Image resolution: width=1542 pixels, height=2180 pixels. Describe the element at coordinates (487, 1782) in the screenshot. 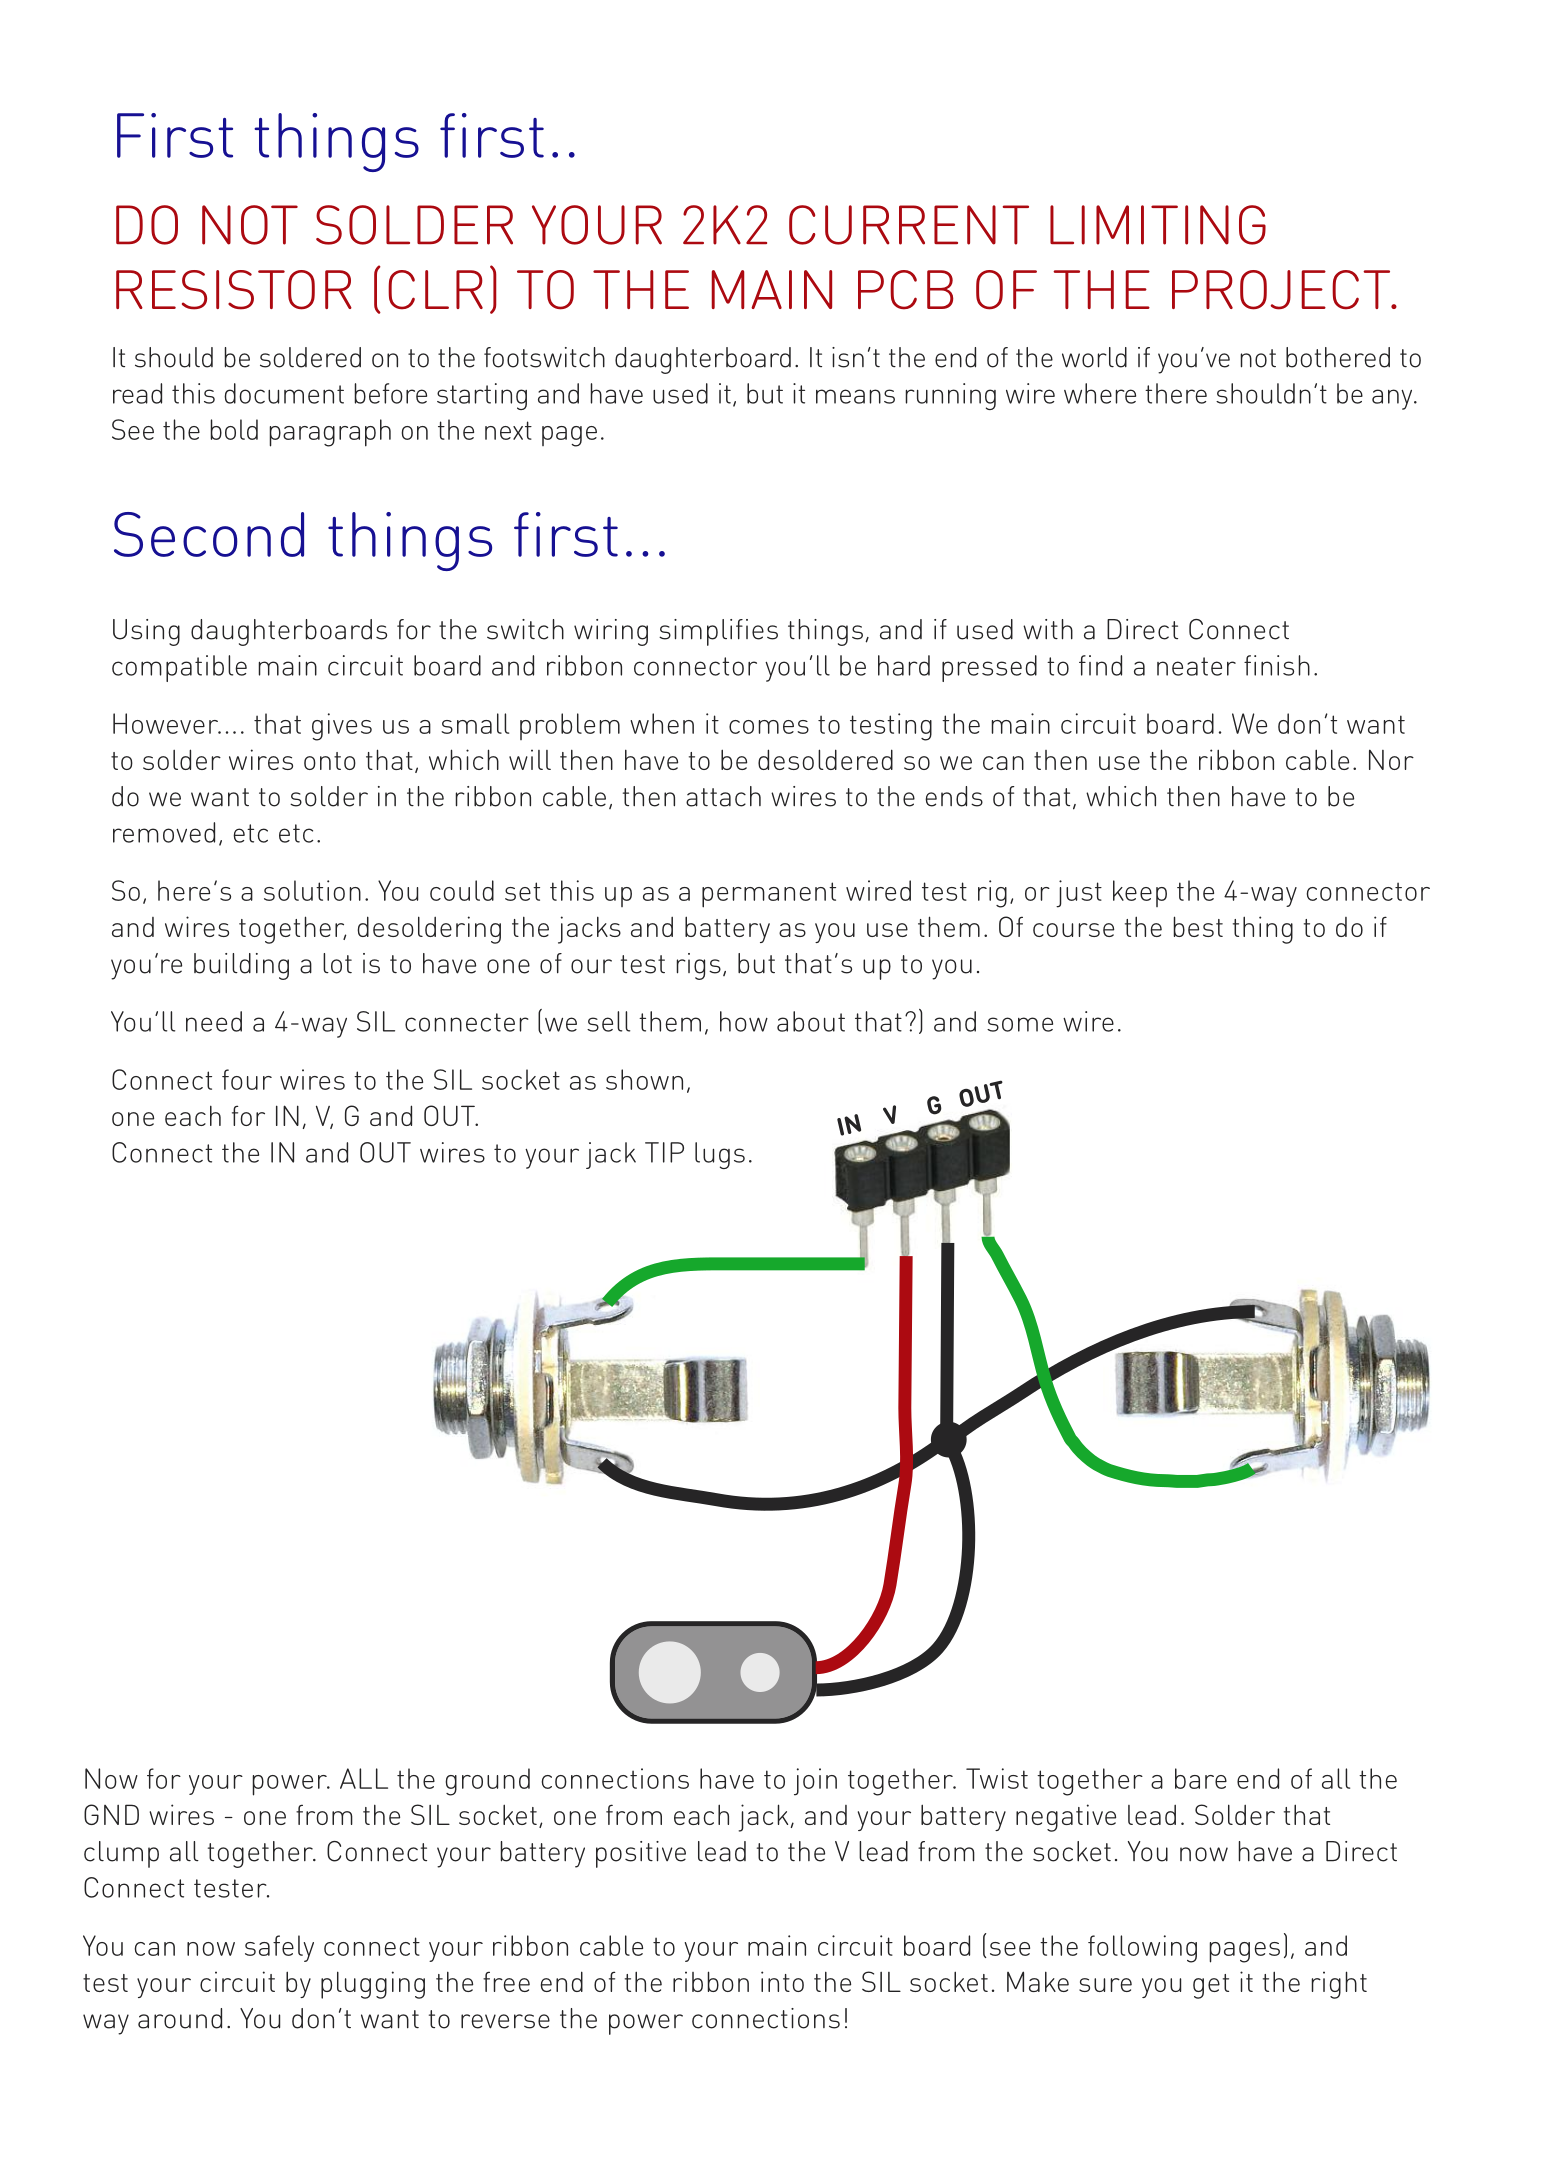

I see `ground` at that location.
